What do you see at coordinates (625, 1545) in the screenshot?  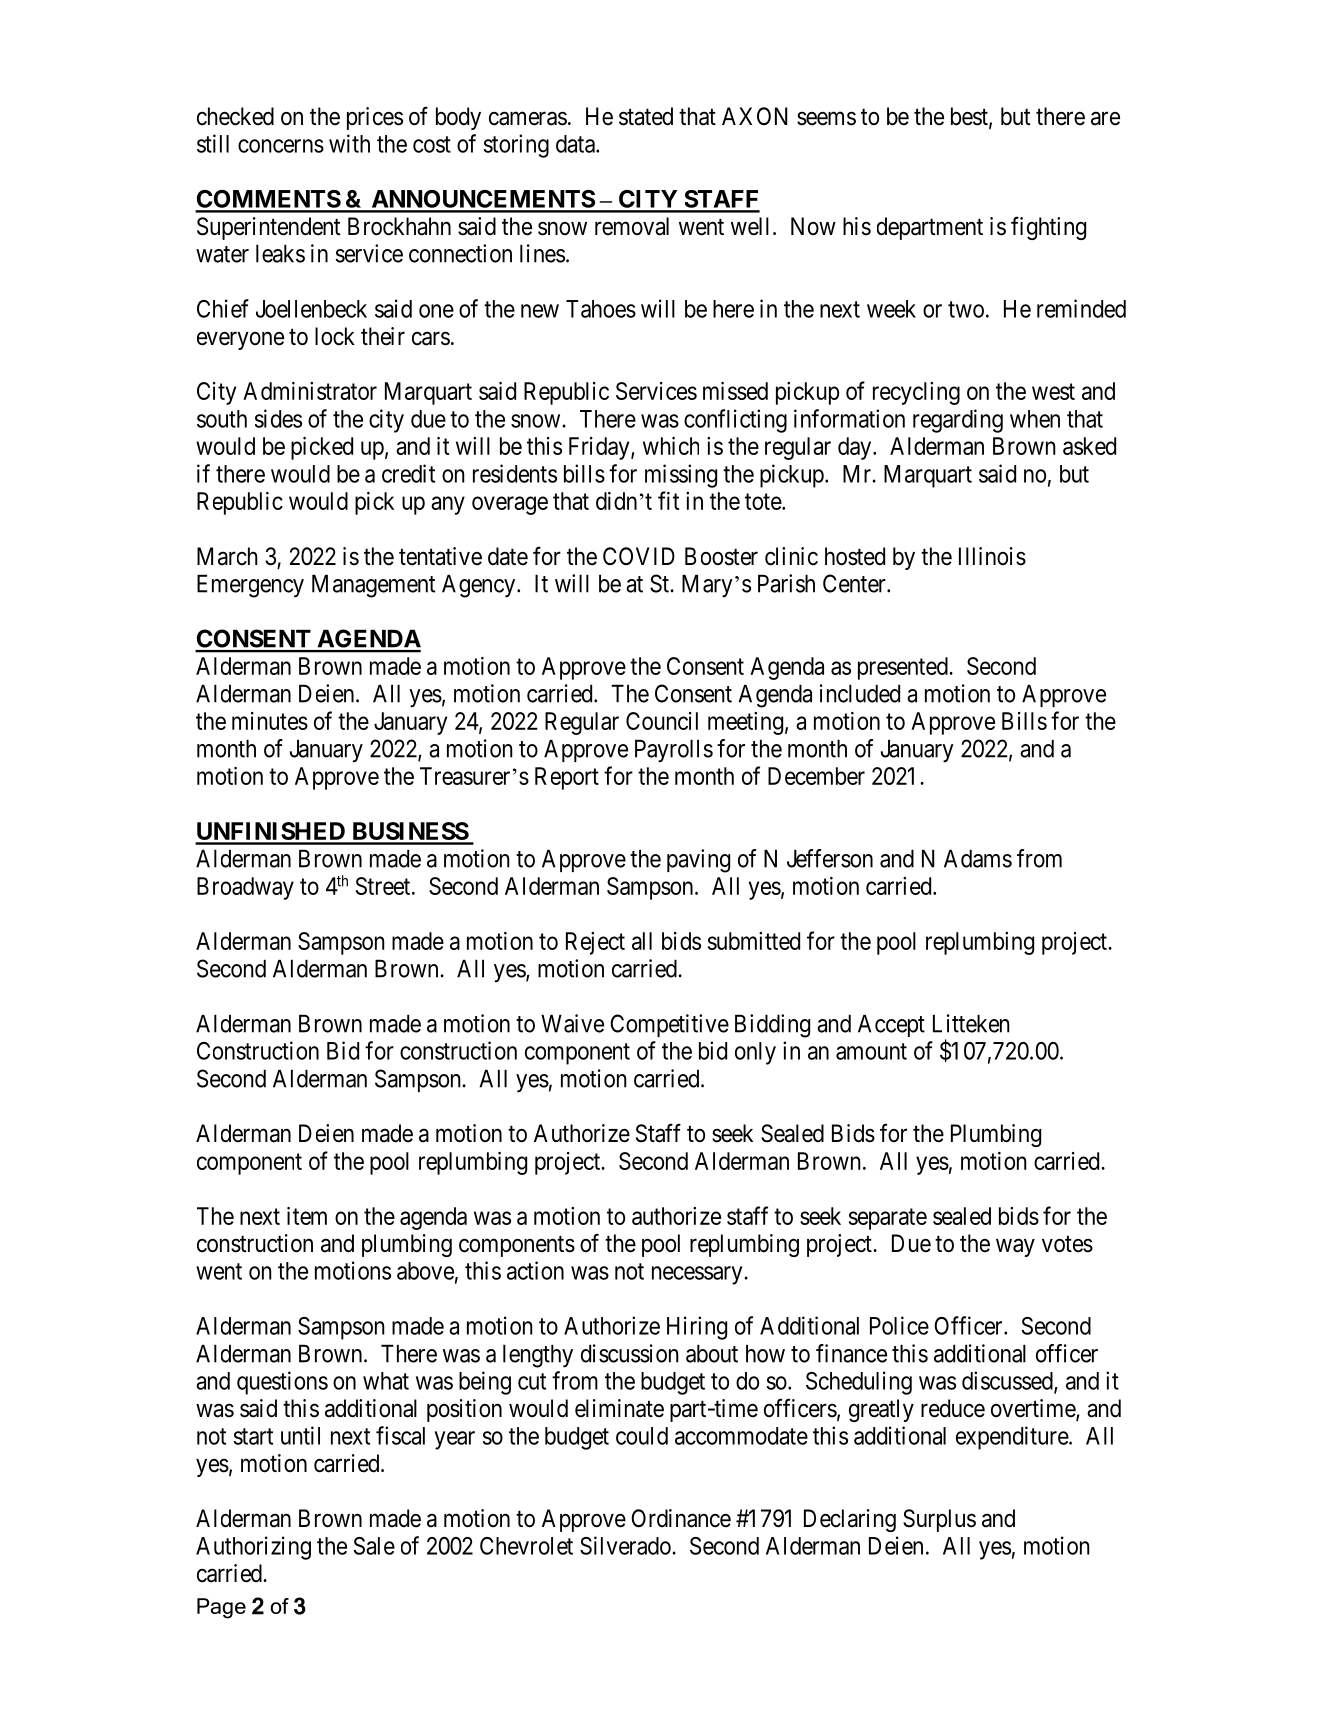 I see `Silverado` at bounding box center [625, 1545].
